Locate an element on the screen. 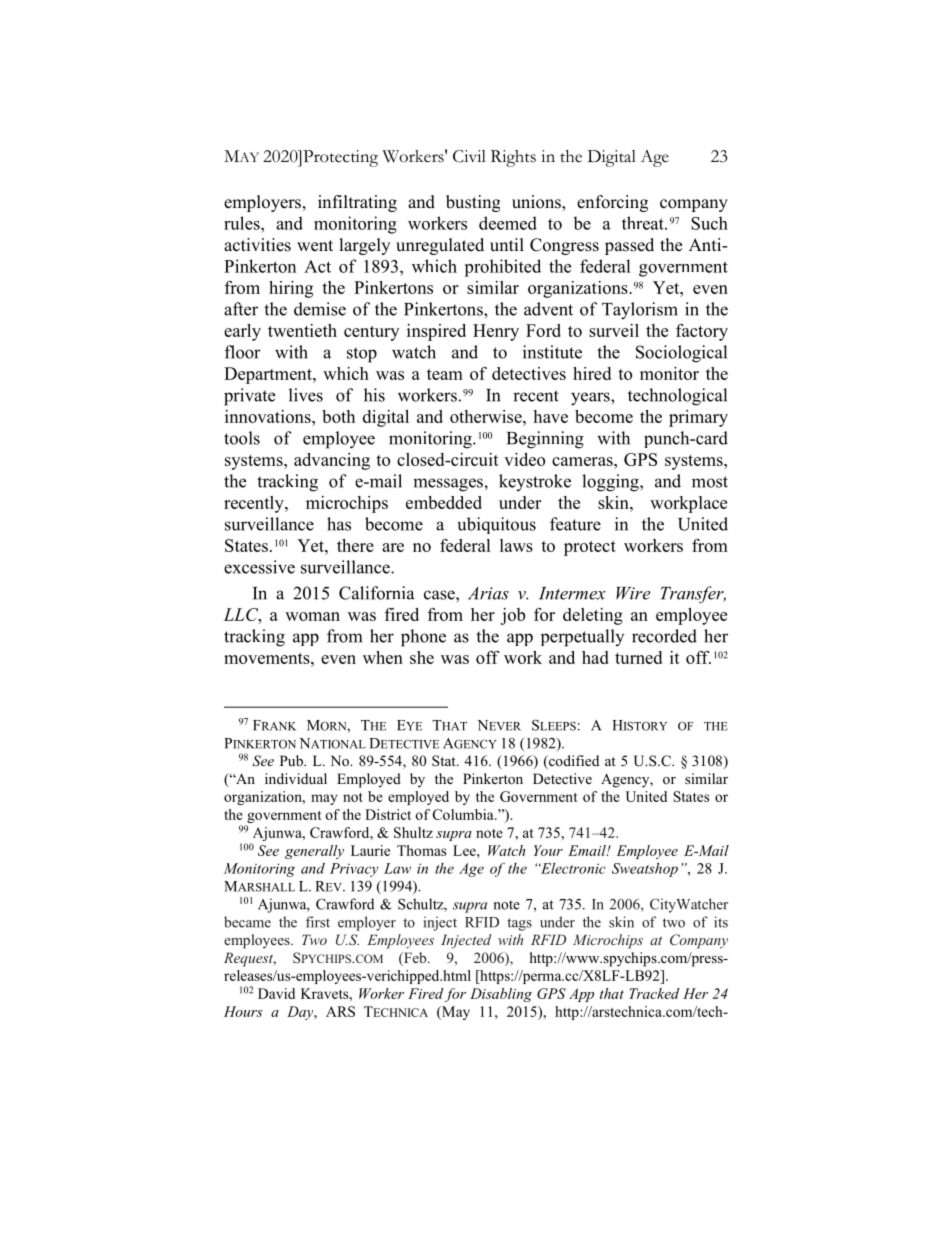 The height and width of the screenshot is (1233, 952). Tracked is located at coordinates (654, 993).
